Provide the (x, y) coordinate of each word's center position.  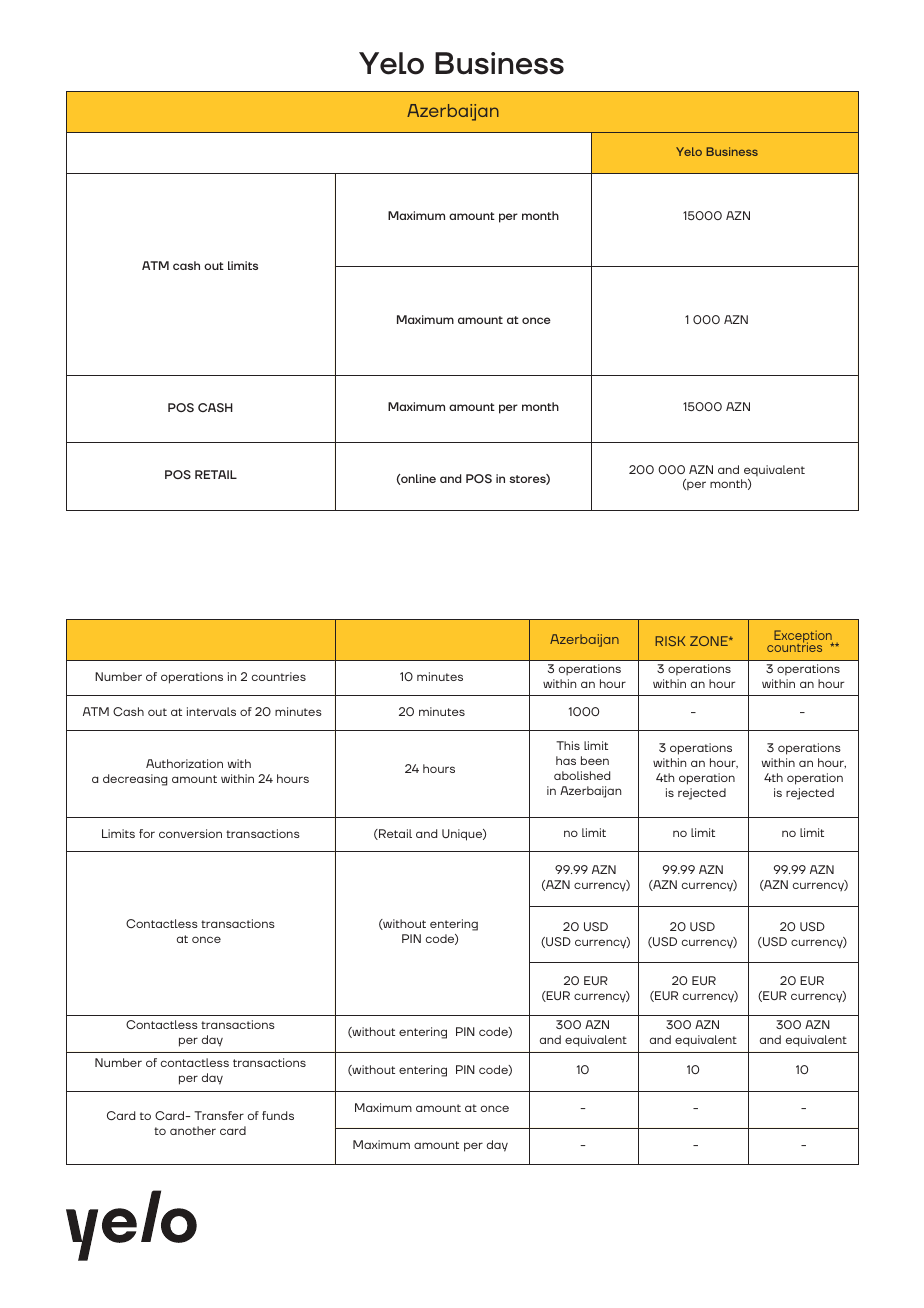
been (595, 760)
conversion (190, 833)
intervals (211, 711)
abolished (582, 775)
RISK (670, 641)
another (193, 1130)
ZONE (710, 641)
